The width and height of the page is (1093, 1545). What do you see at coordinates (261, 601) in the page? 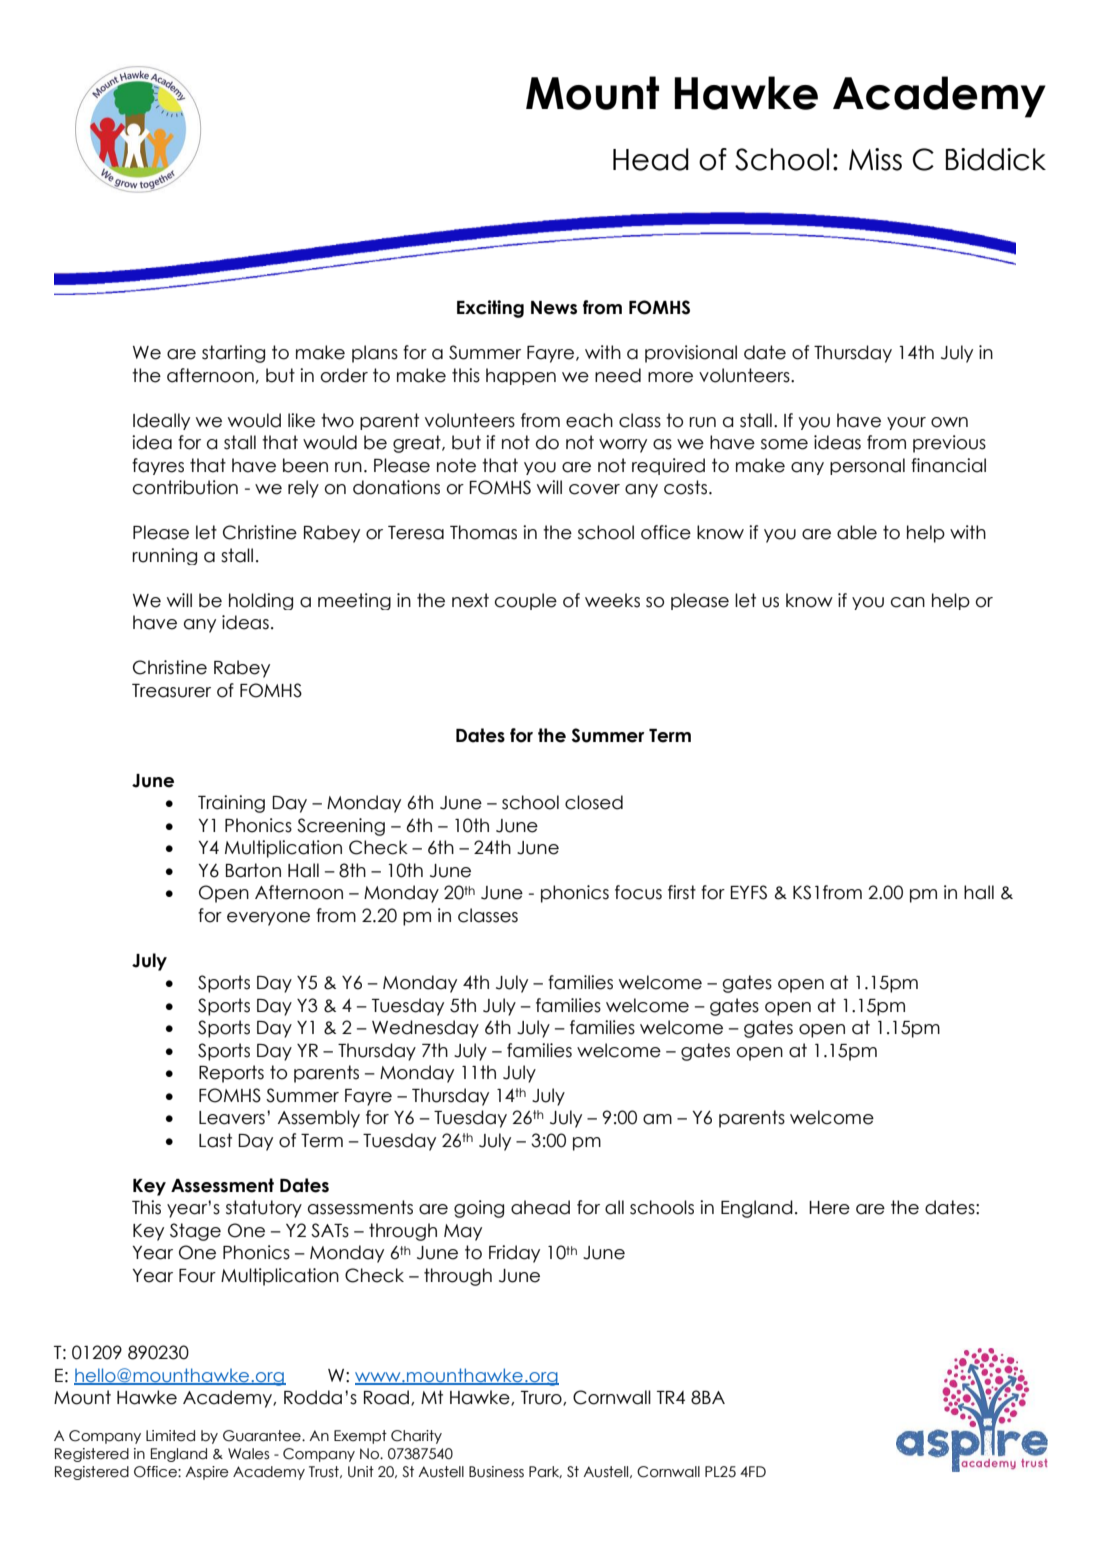
I see `holding` at bounding box center [261, 601].
